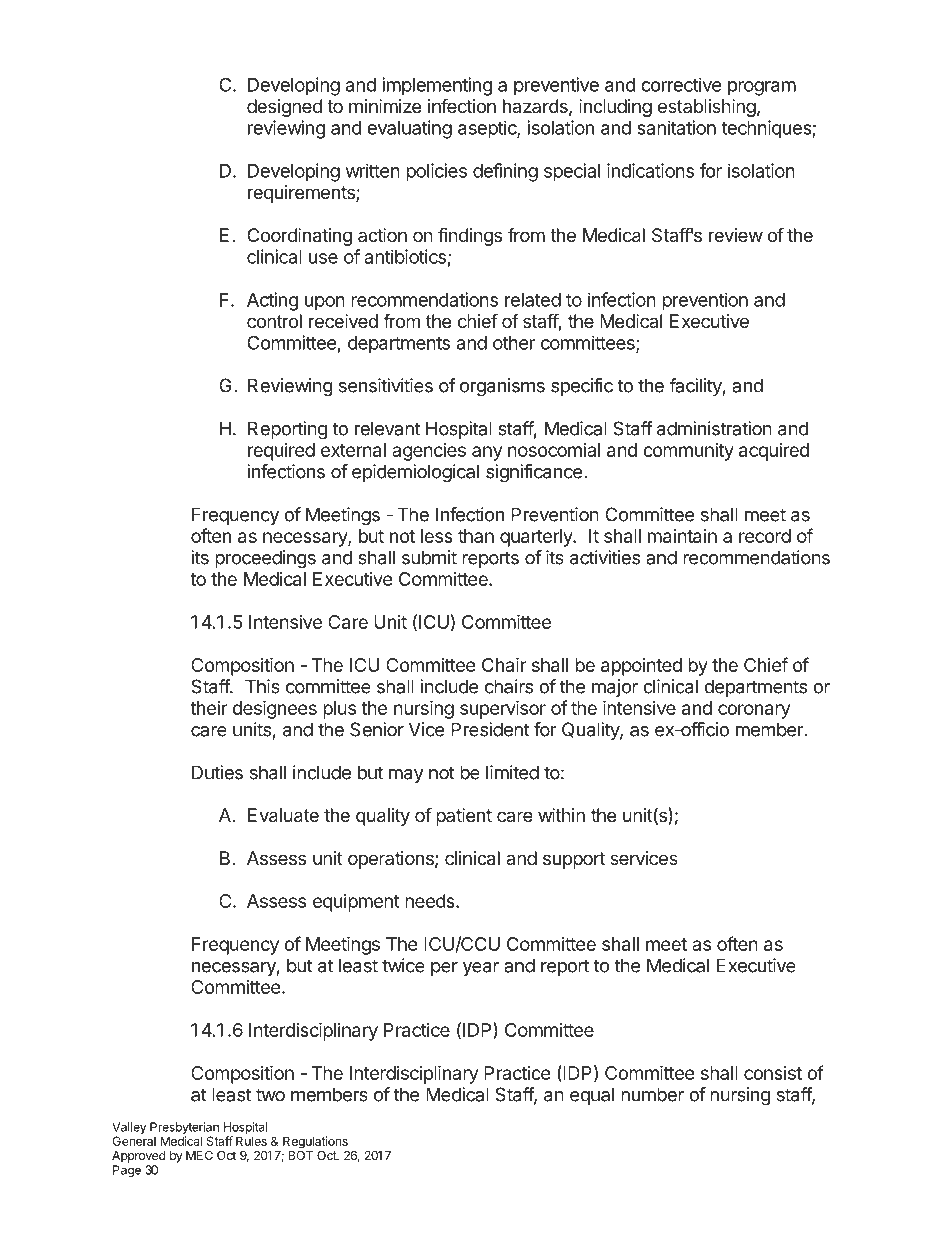 The width and height of the screenshot is (952, 1233). I want to click on control, so click(274, 321).
